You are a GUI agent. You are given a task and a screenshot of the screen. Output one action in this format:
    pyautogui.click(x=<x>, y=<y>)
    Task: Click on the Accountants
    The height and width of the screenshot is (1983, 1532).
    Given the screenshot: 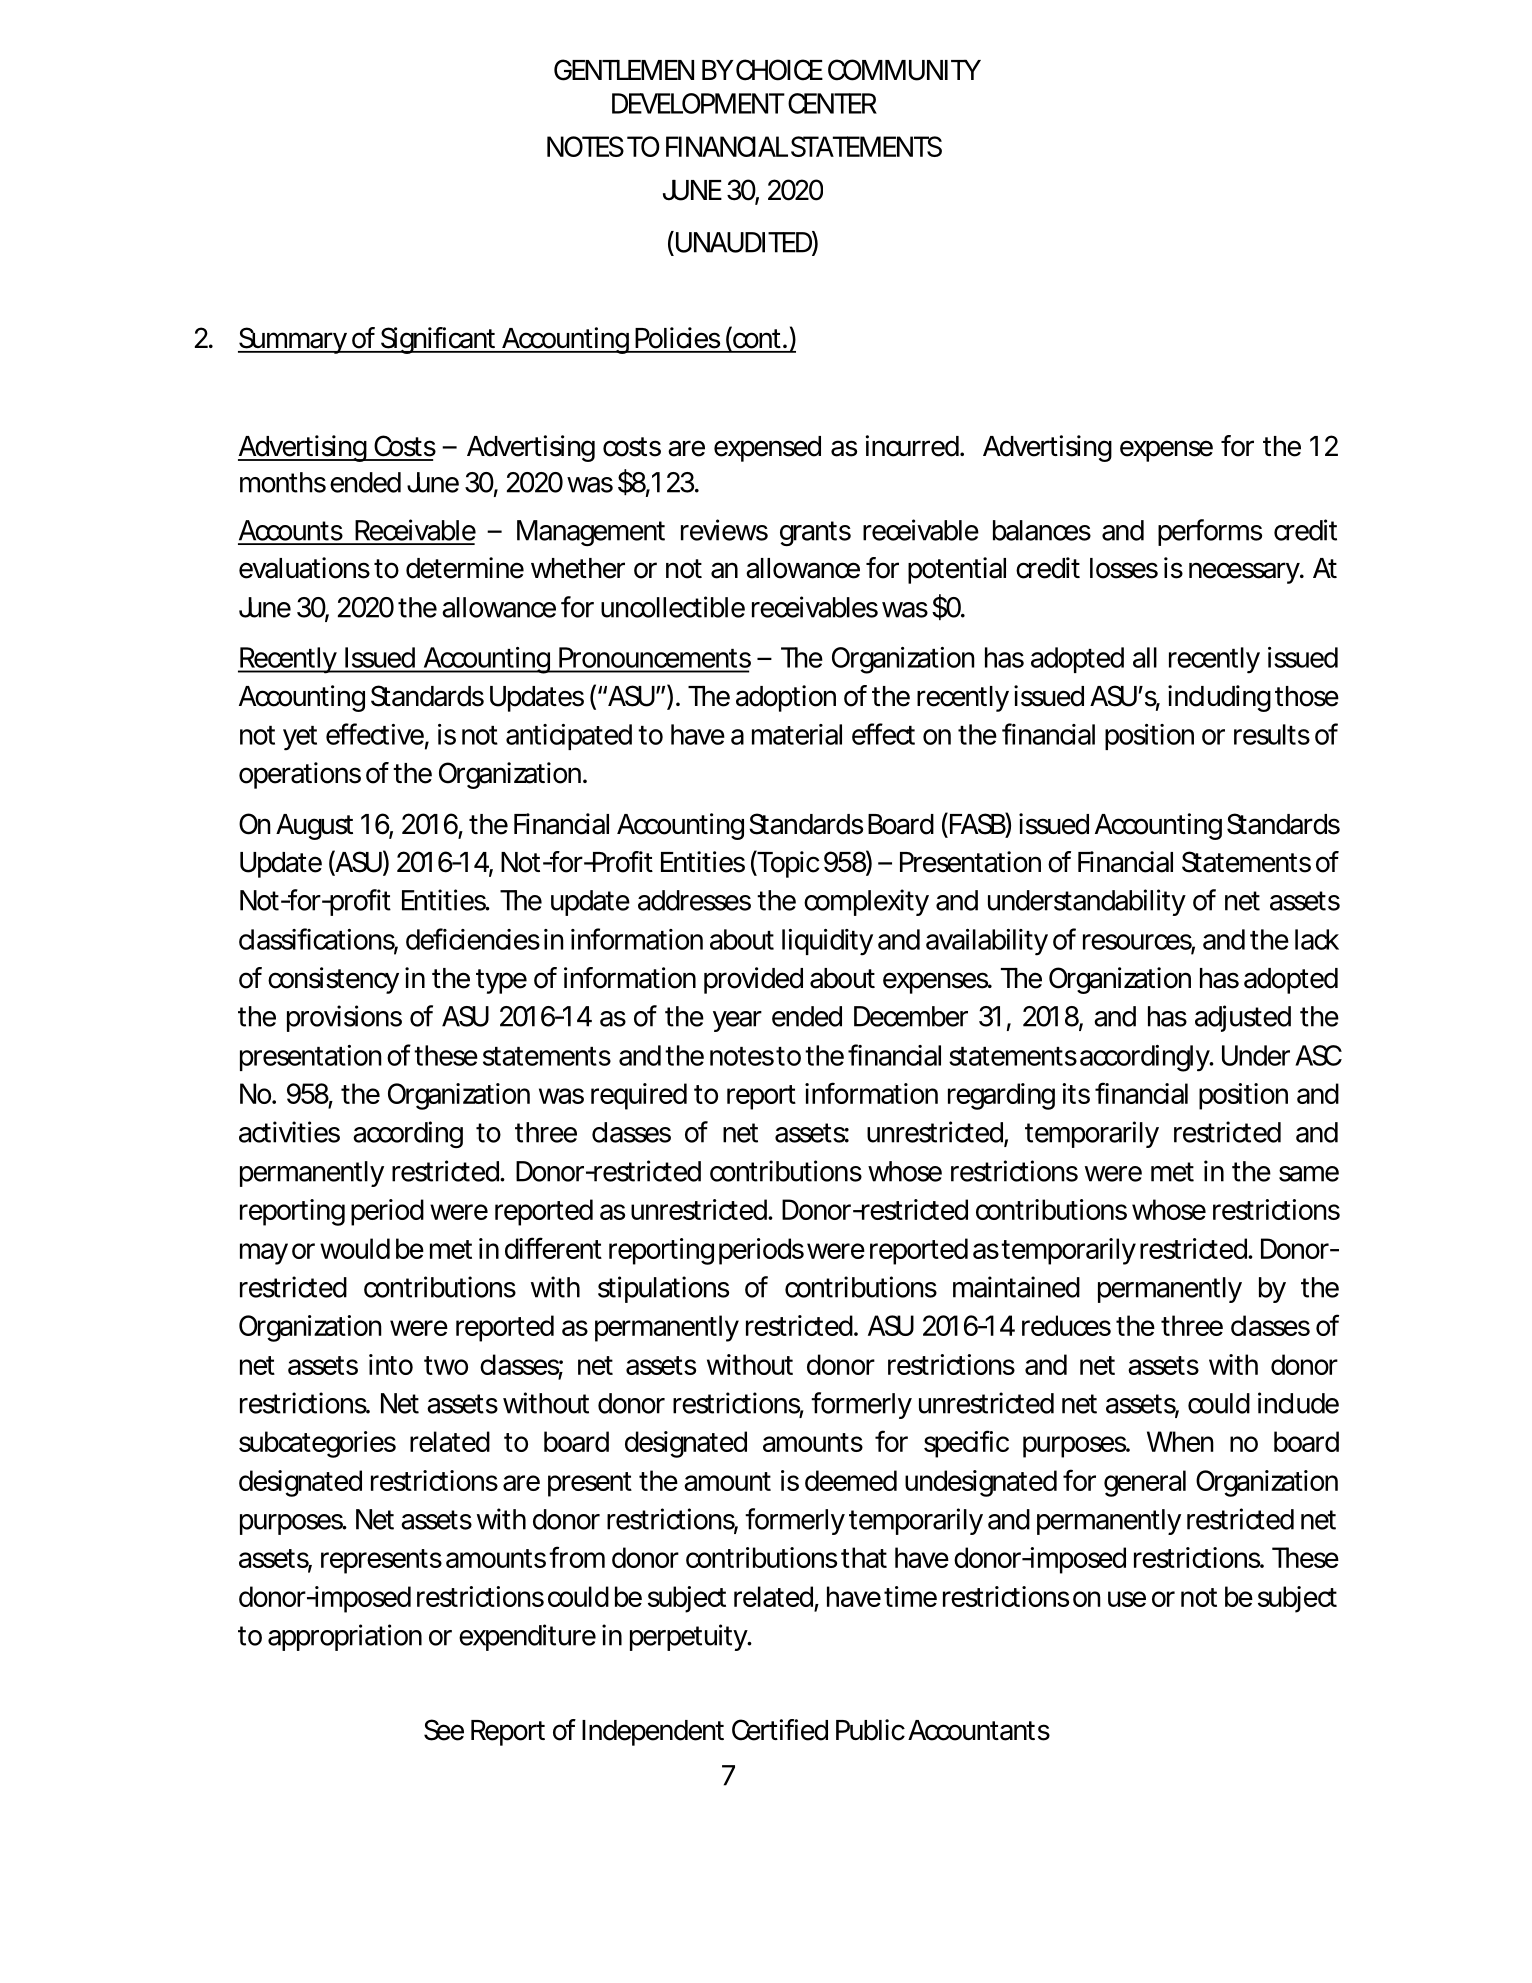 What is the action you would take?
    pyautogui.click(x=979, y=1730)
